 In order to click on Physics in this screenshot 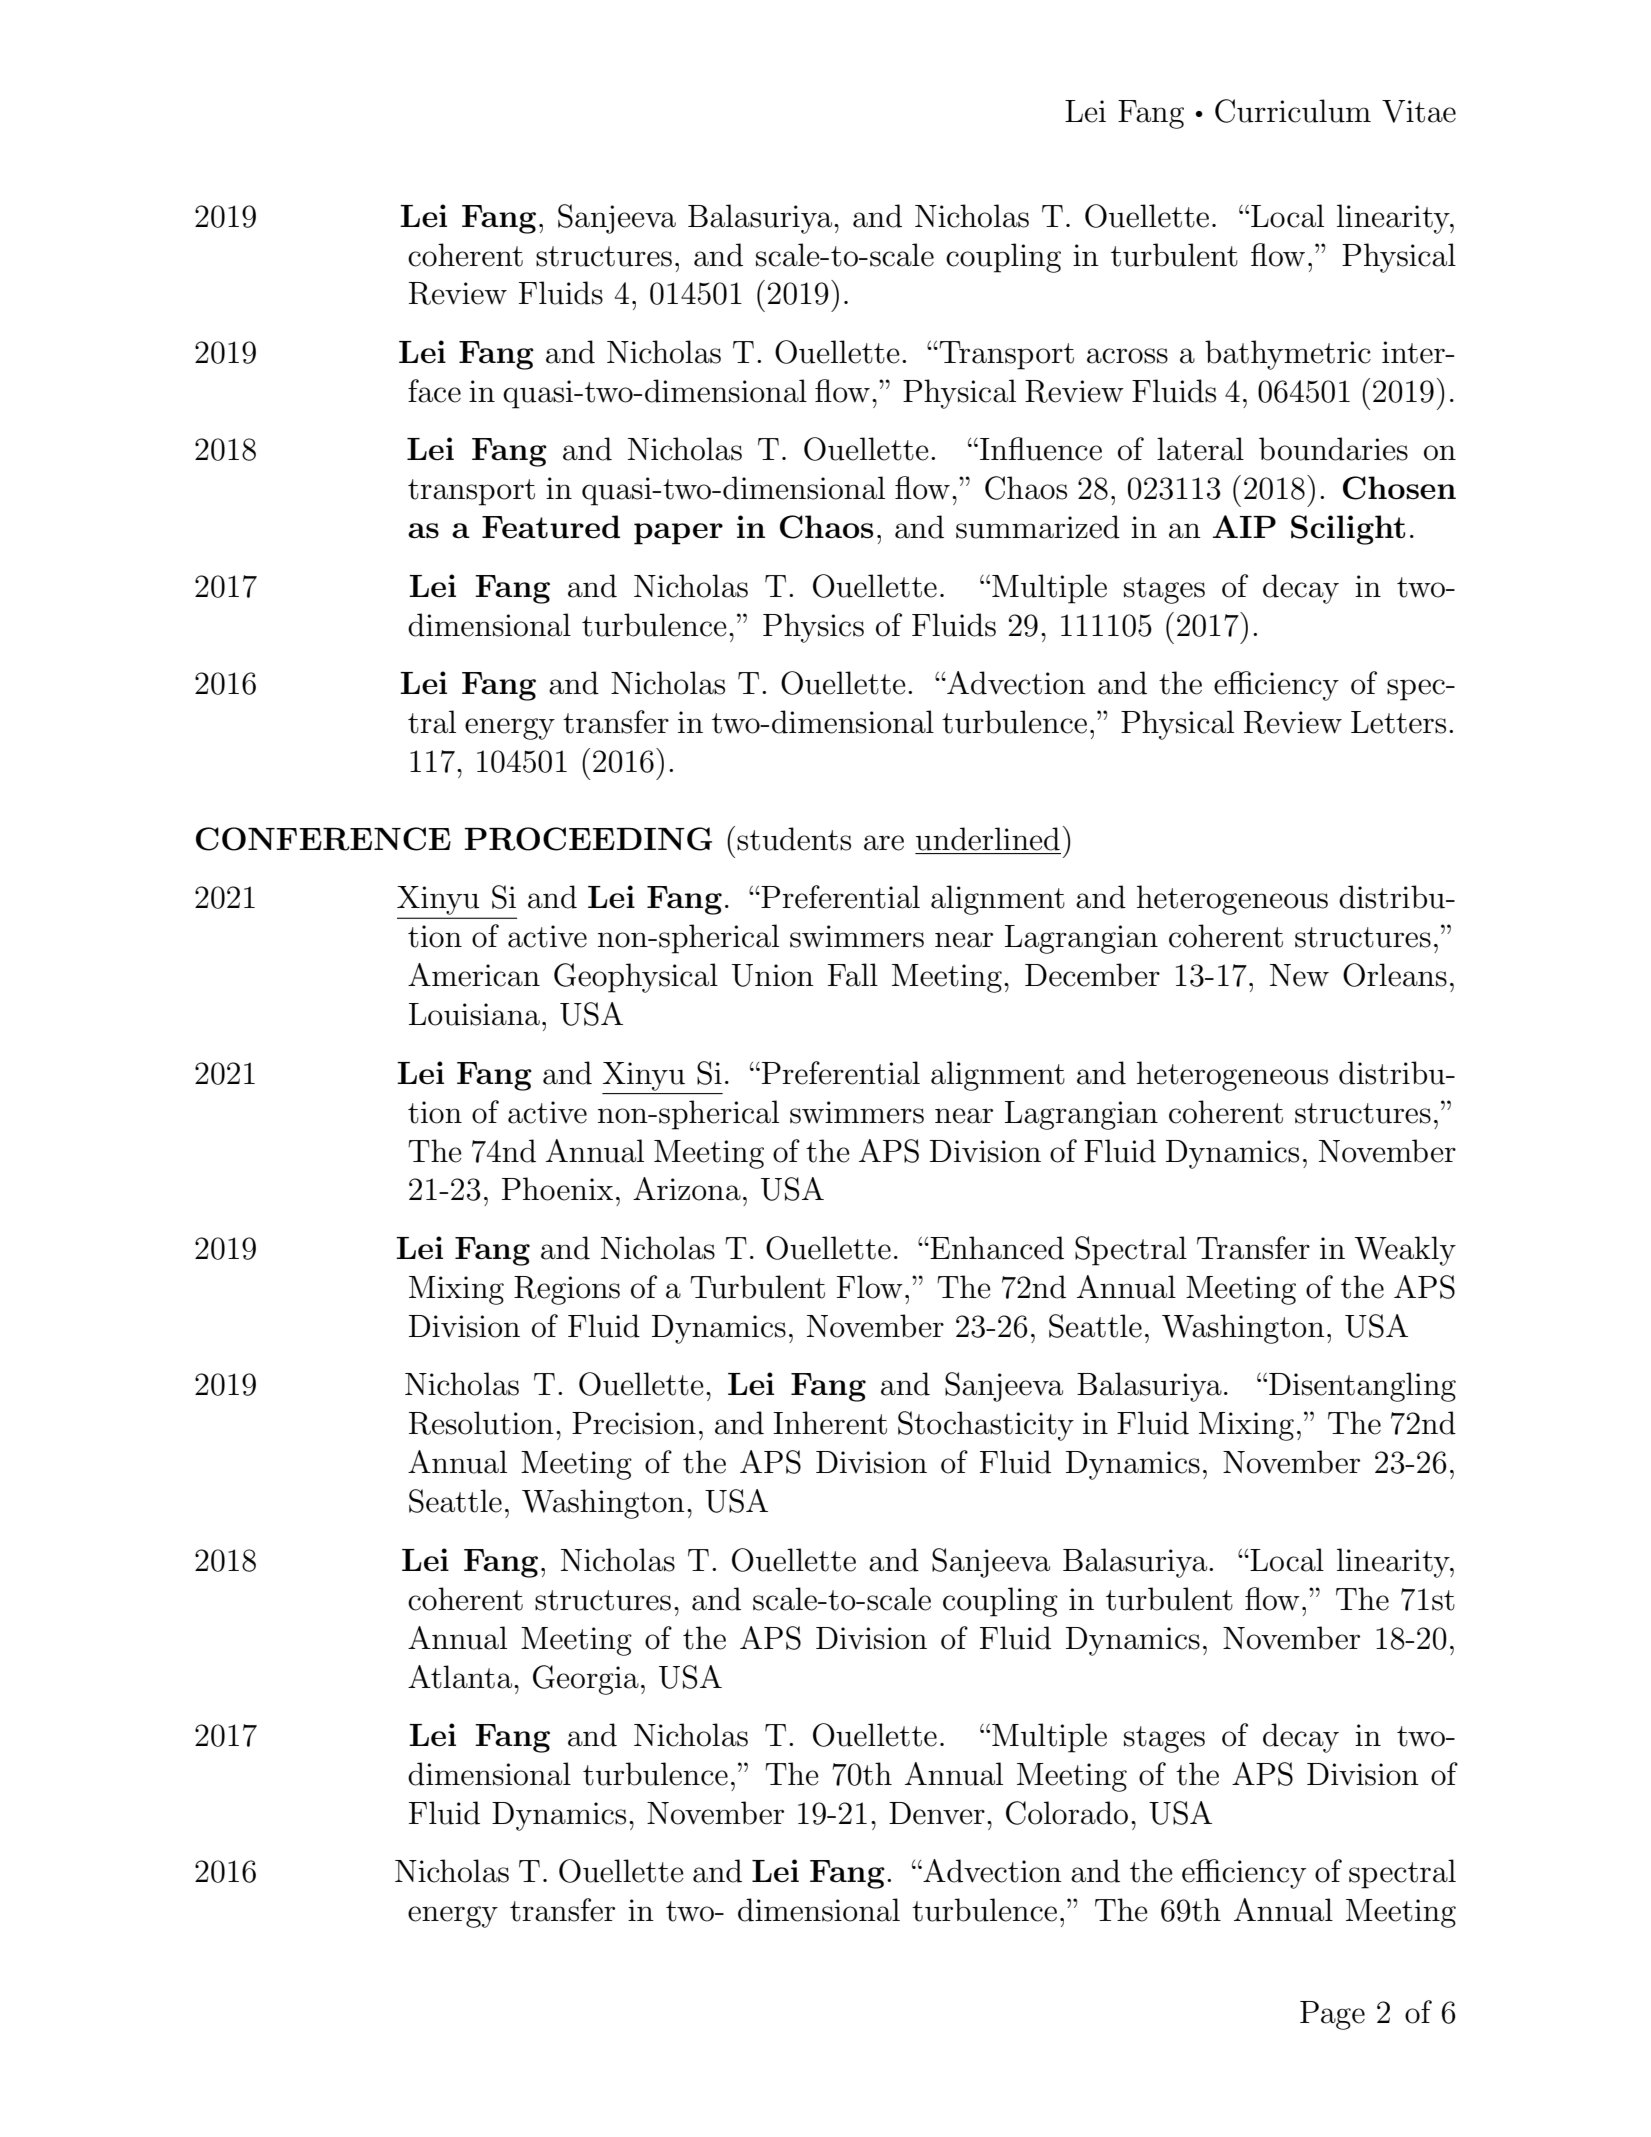, I will do `click(813, 628)`.
